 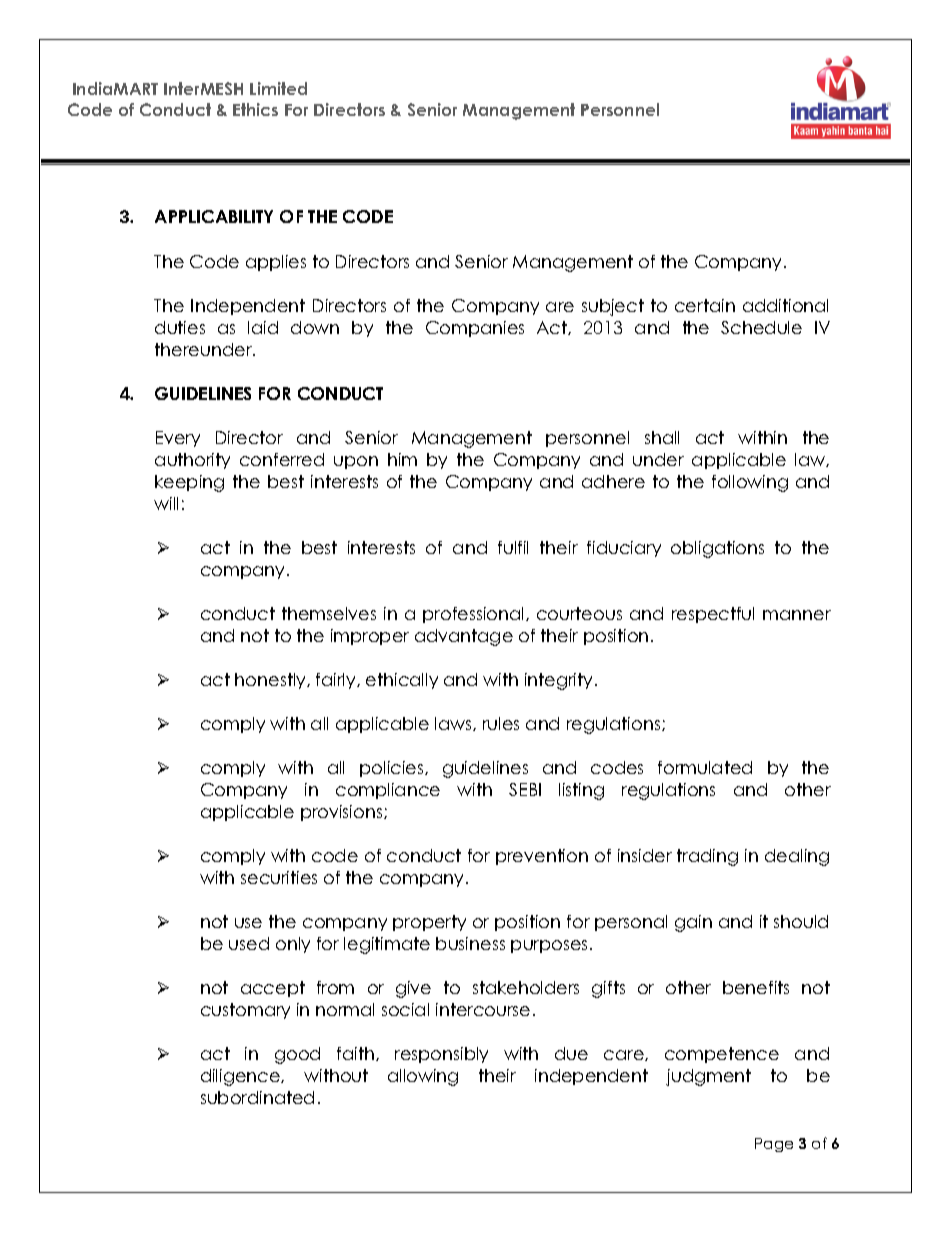 I want to click on formulated, so click(x=705, y=767).
